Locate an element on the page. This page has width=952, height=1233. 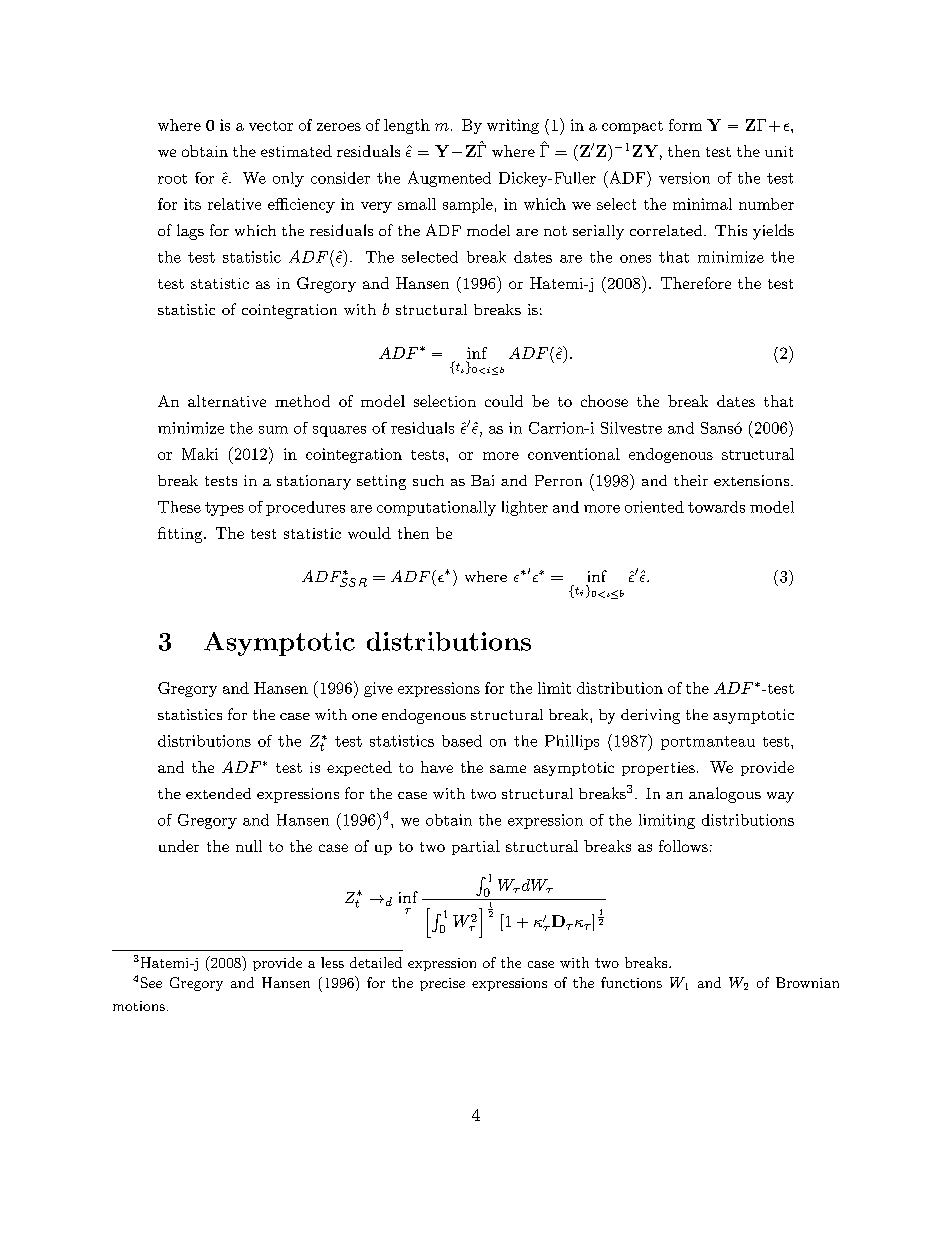
root is located at coordinates (172, 179).
